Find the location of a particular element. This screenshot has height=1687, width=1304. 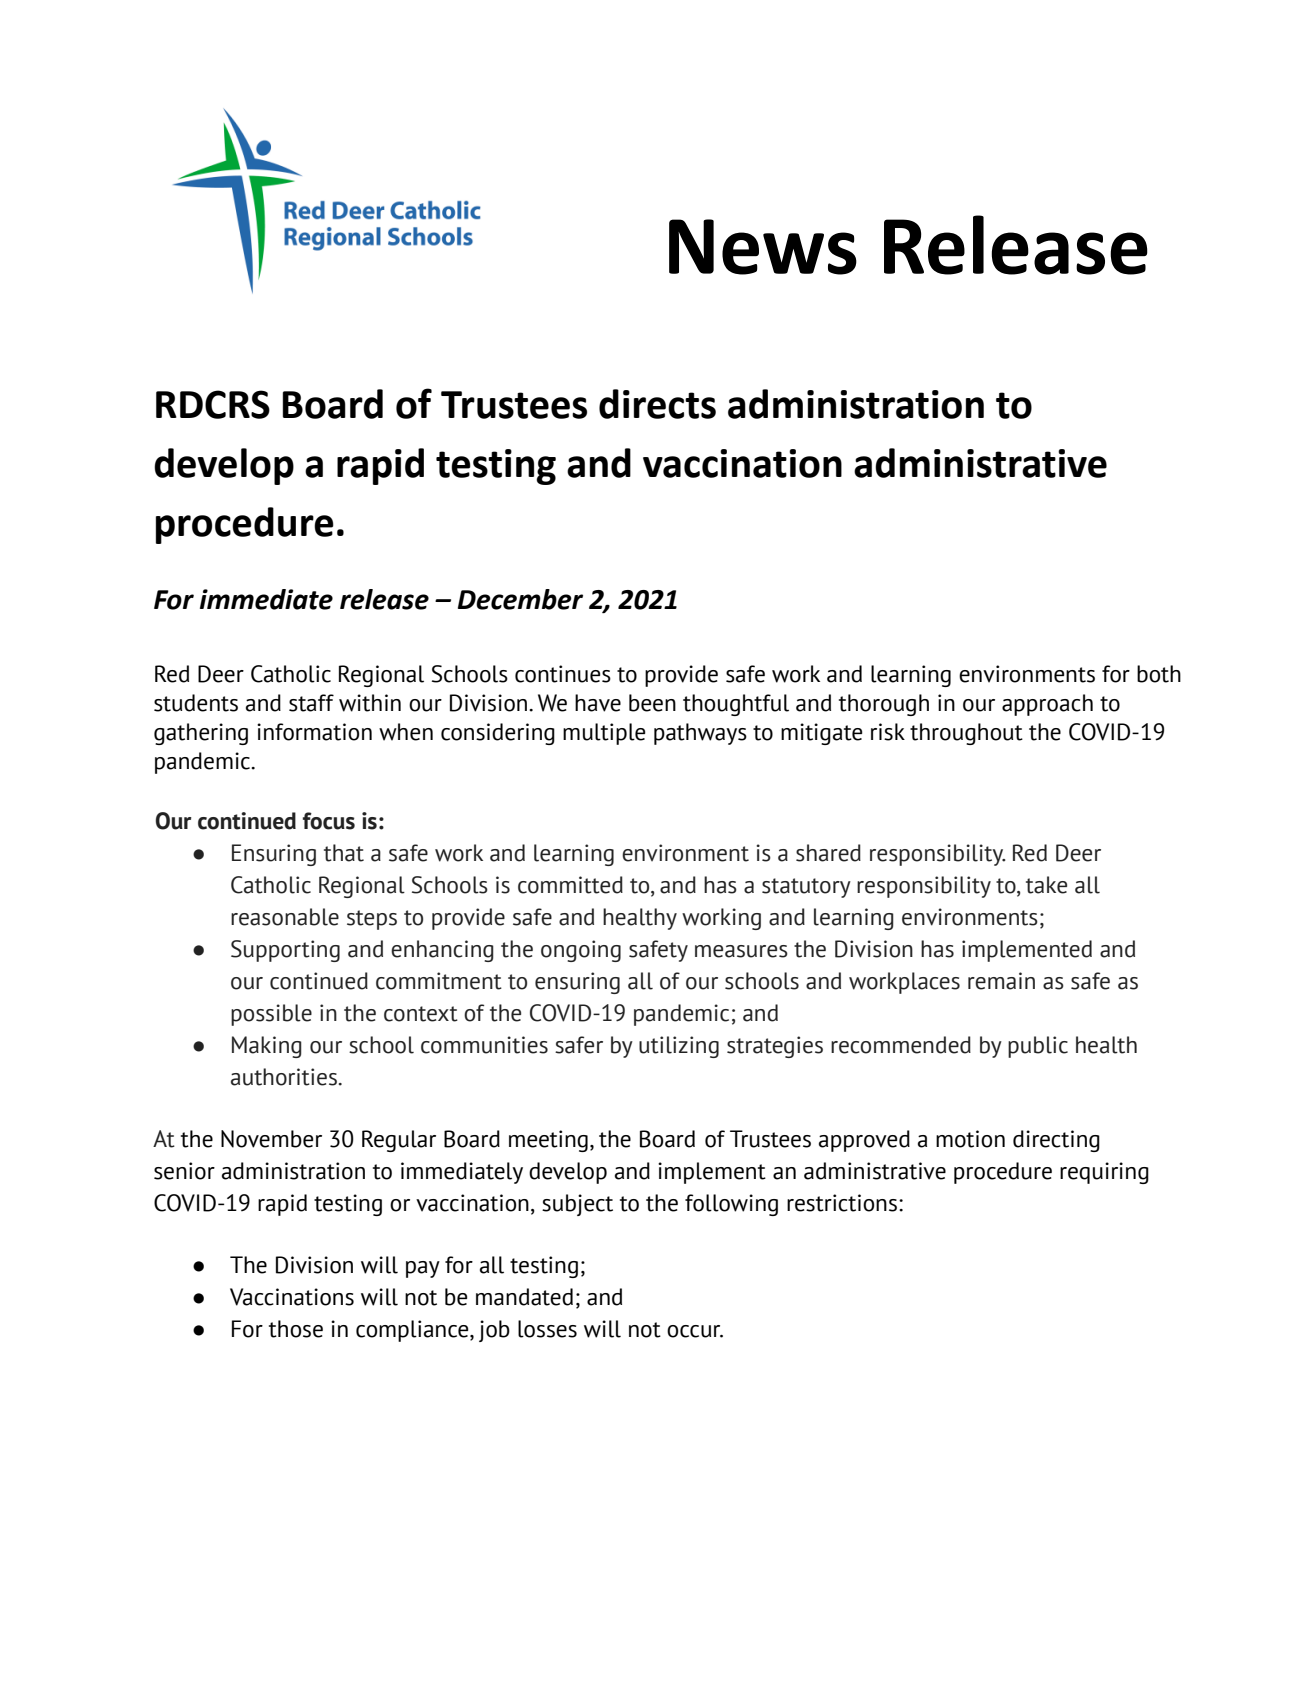

News is located at coordinates (763, 247).
